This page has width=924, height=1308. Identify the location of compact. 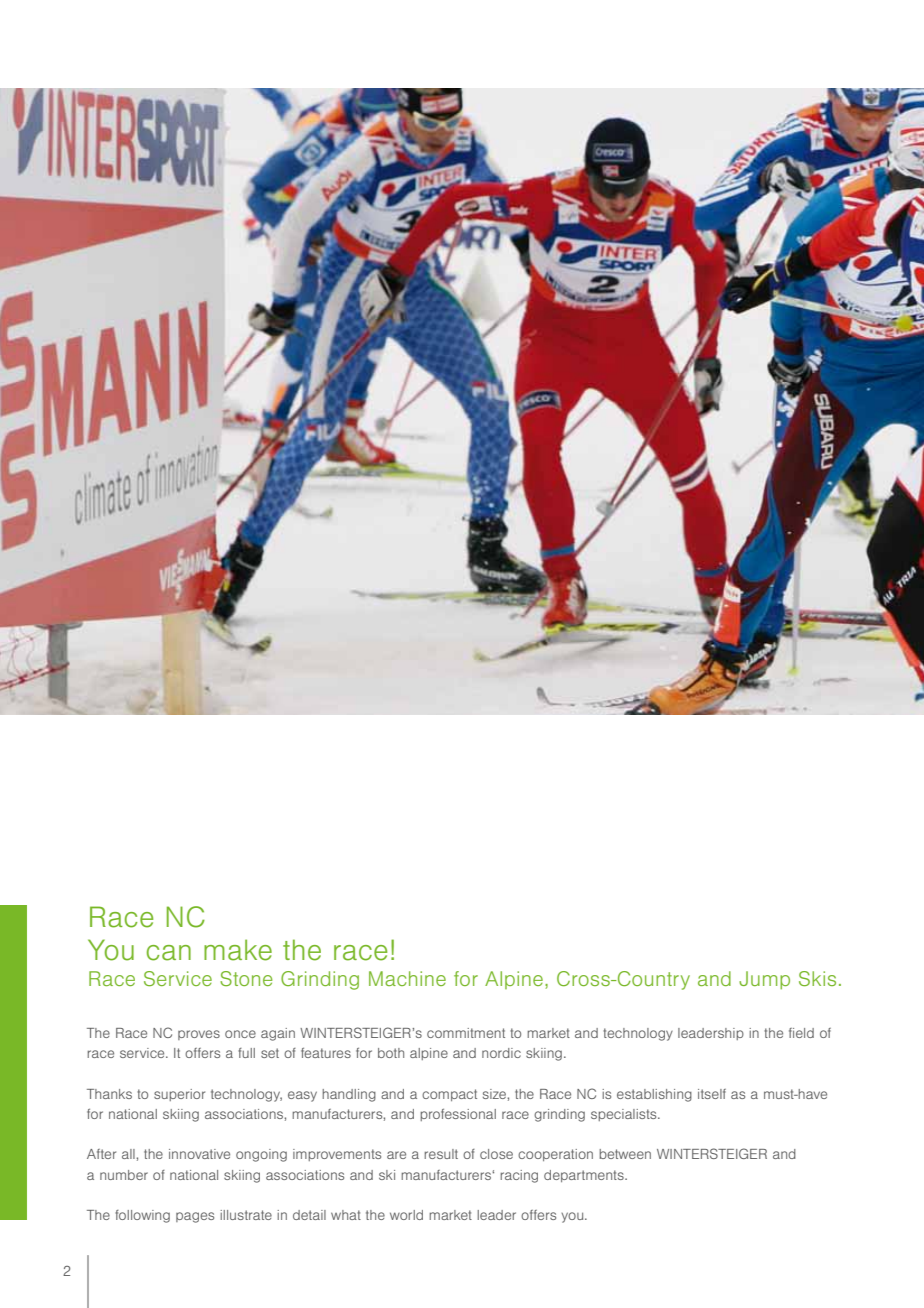
(449, 1095).
